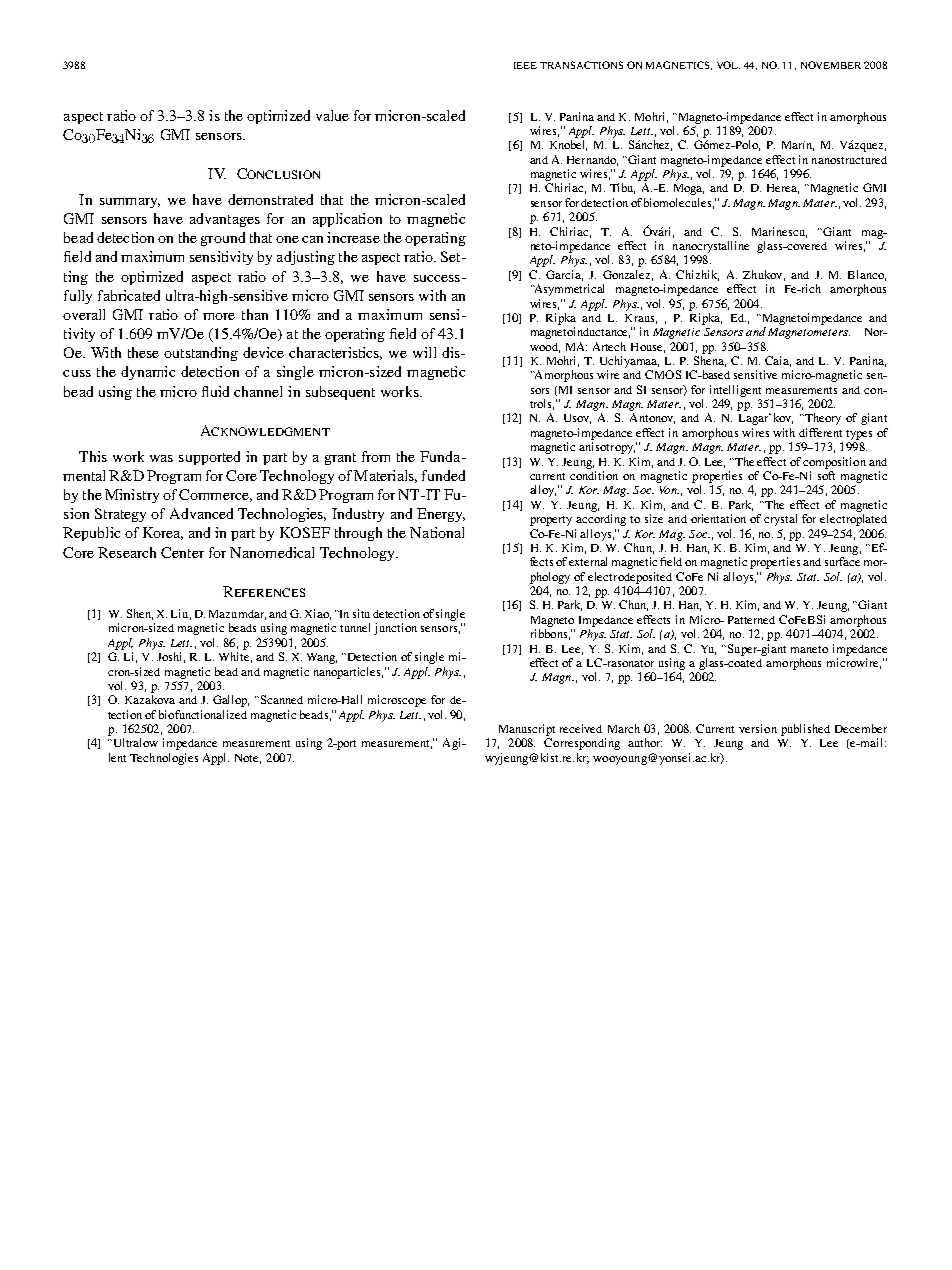  Describe the element at coordinates (805, 730) in the screenshot. I see `published` at that location.
